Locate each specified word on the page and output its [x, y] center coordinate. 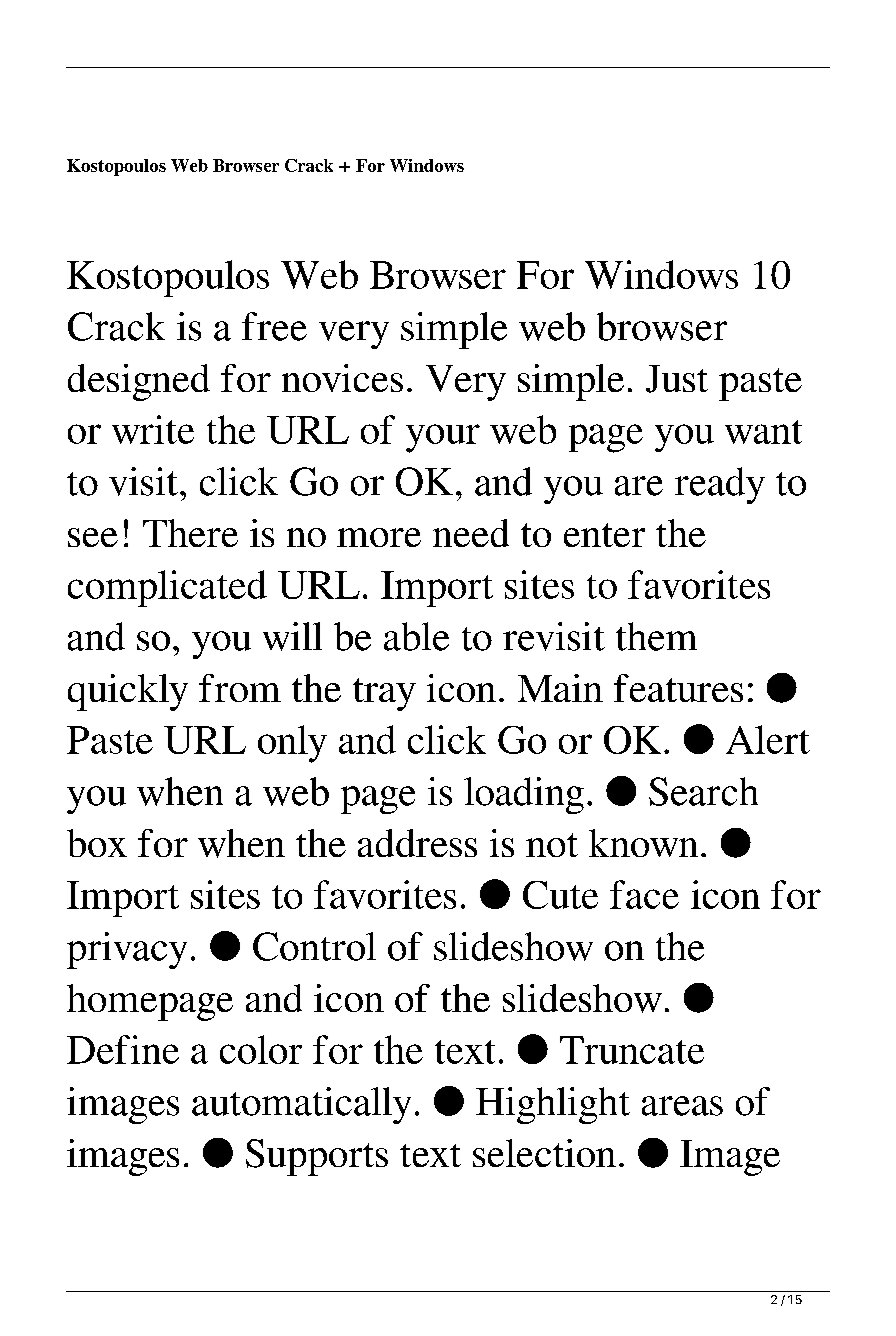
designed [139, 382]
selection [544, 1153]
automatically [301, 1105]
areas [682, 1106]
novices [342, 378]
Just [677, 379]
